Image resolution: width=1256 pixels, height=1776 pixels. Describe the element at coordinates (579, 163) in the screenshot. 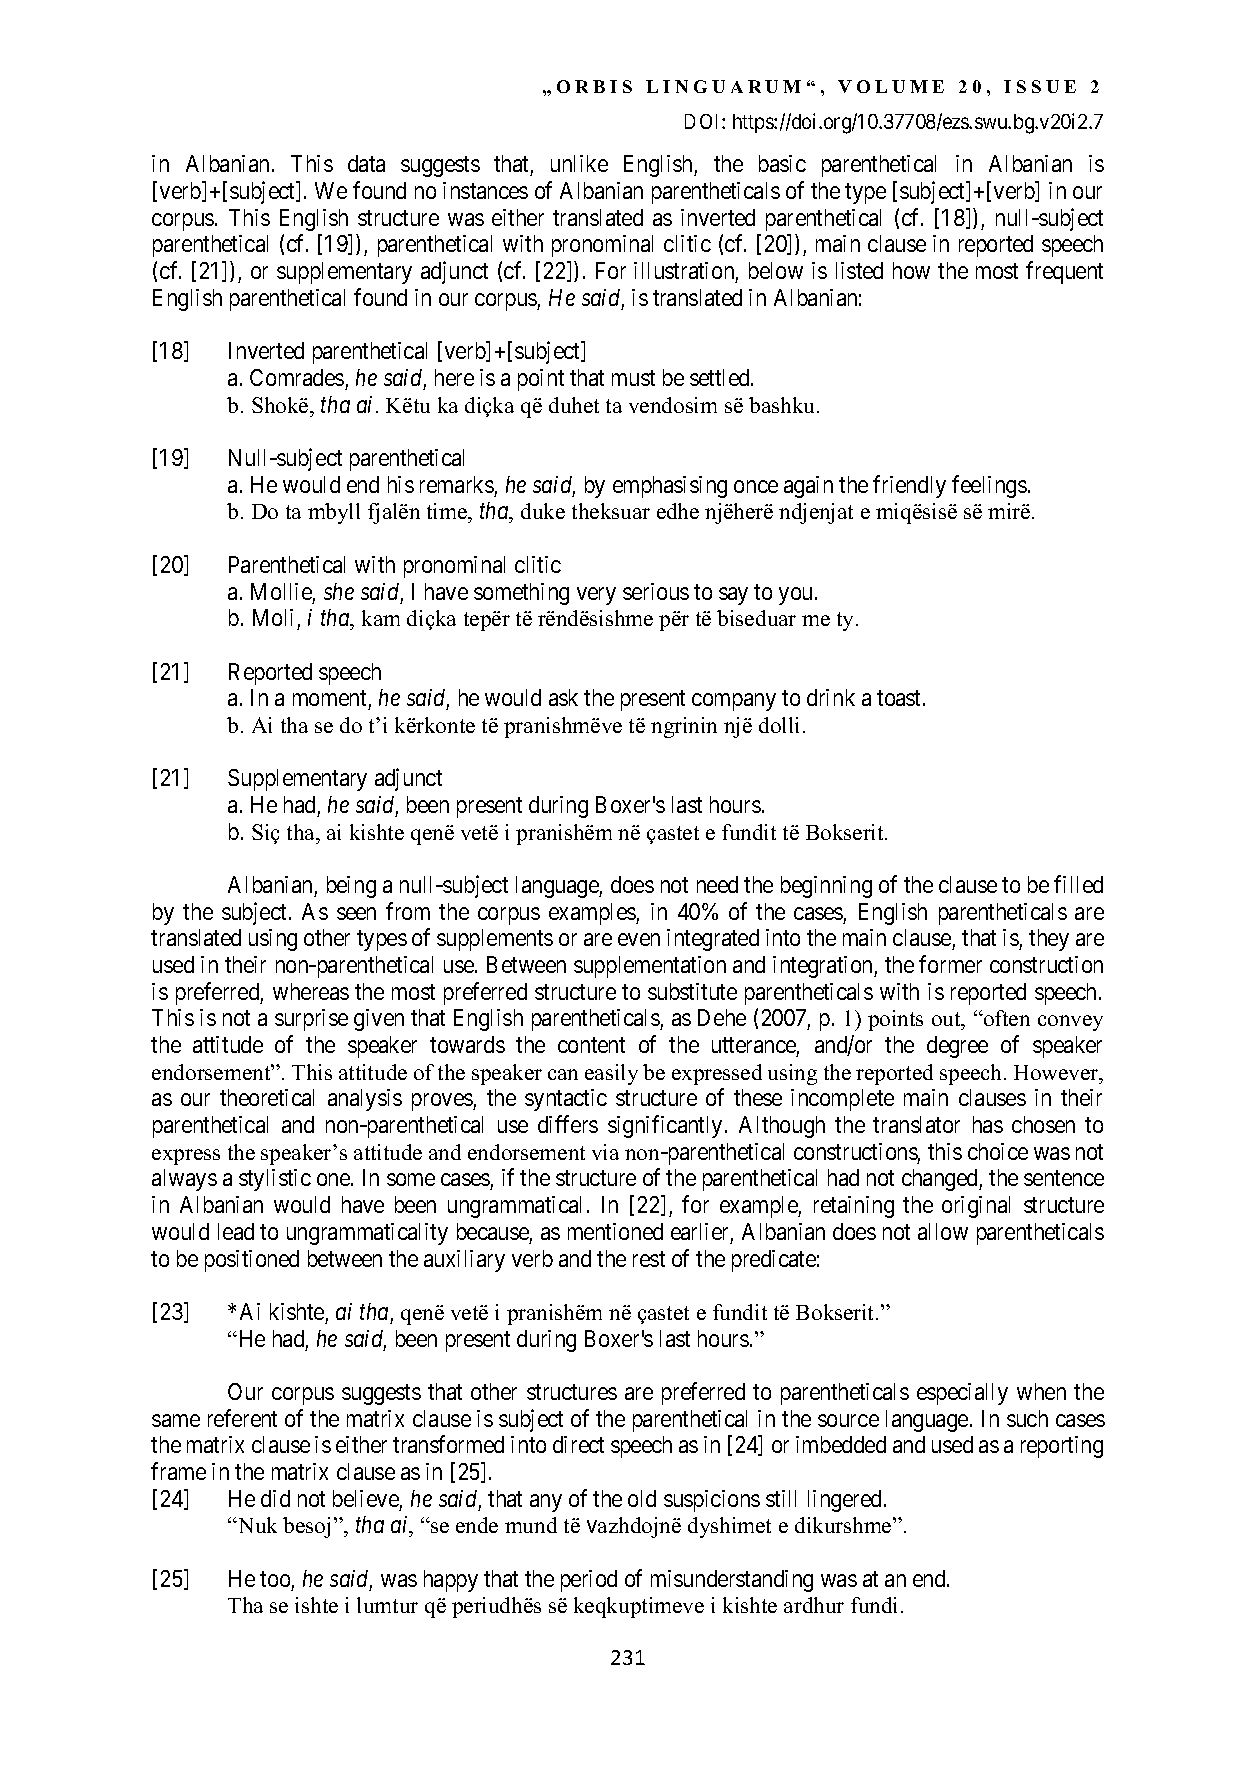

I see `unlike` at that location.
